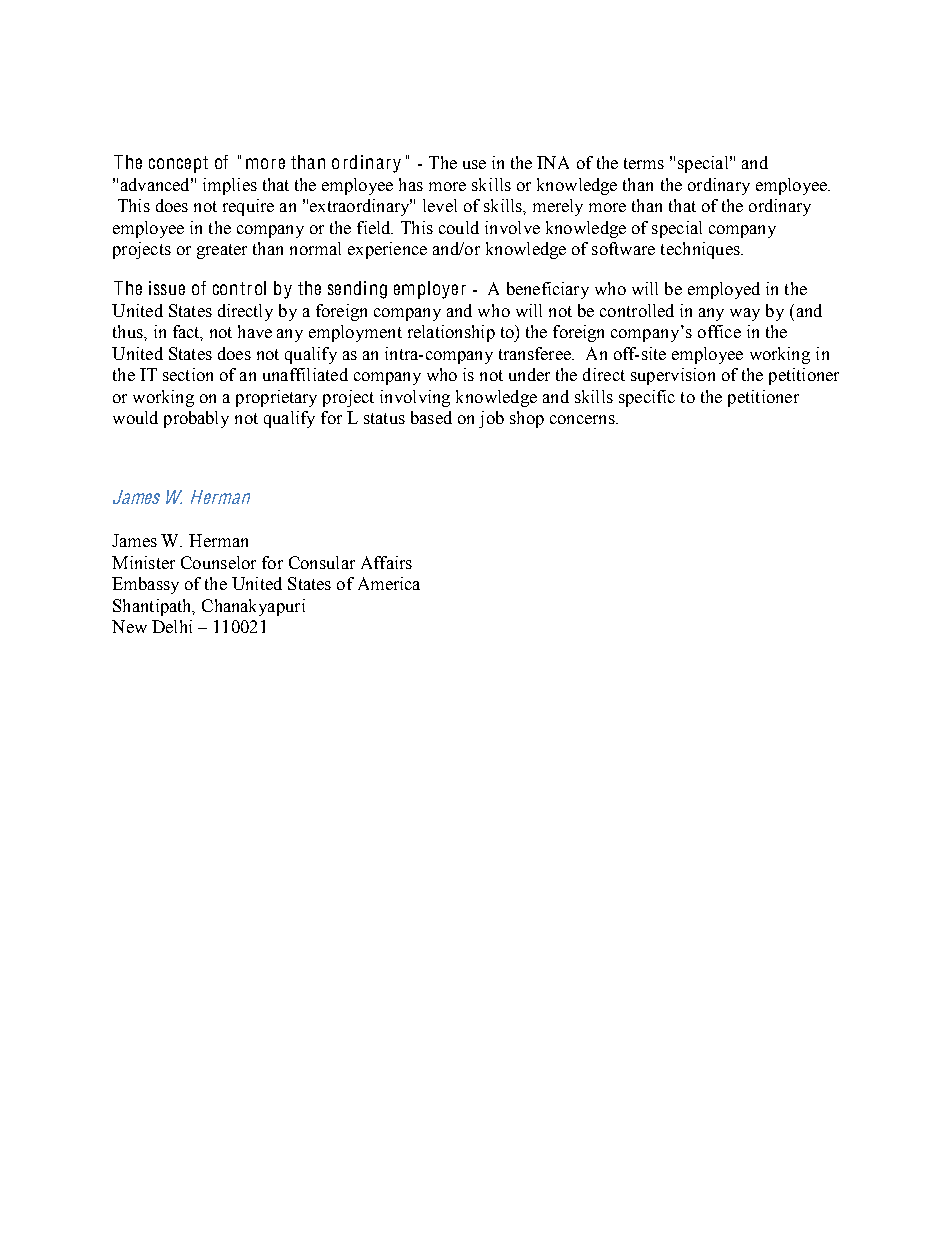 The image size is (952, 1233). I want to click on Delhi, so click(172, 626).
